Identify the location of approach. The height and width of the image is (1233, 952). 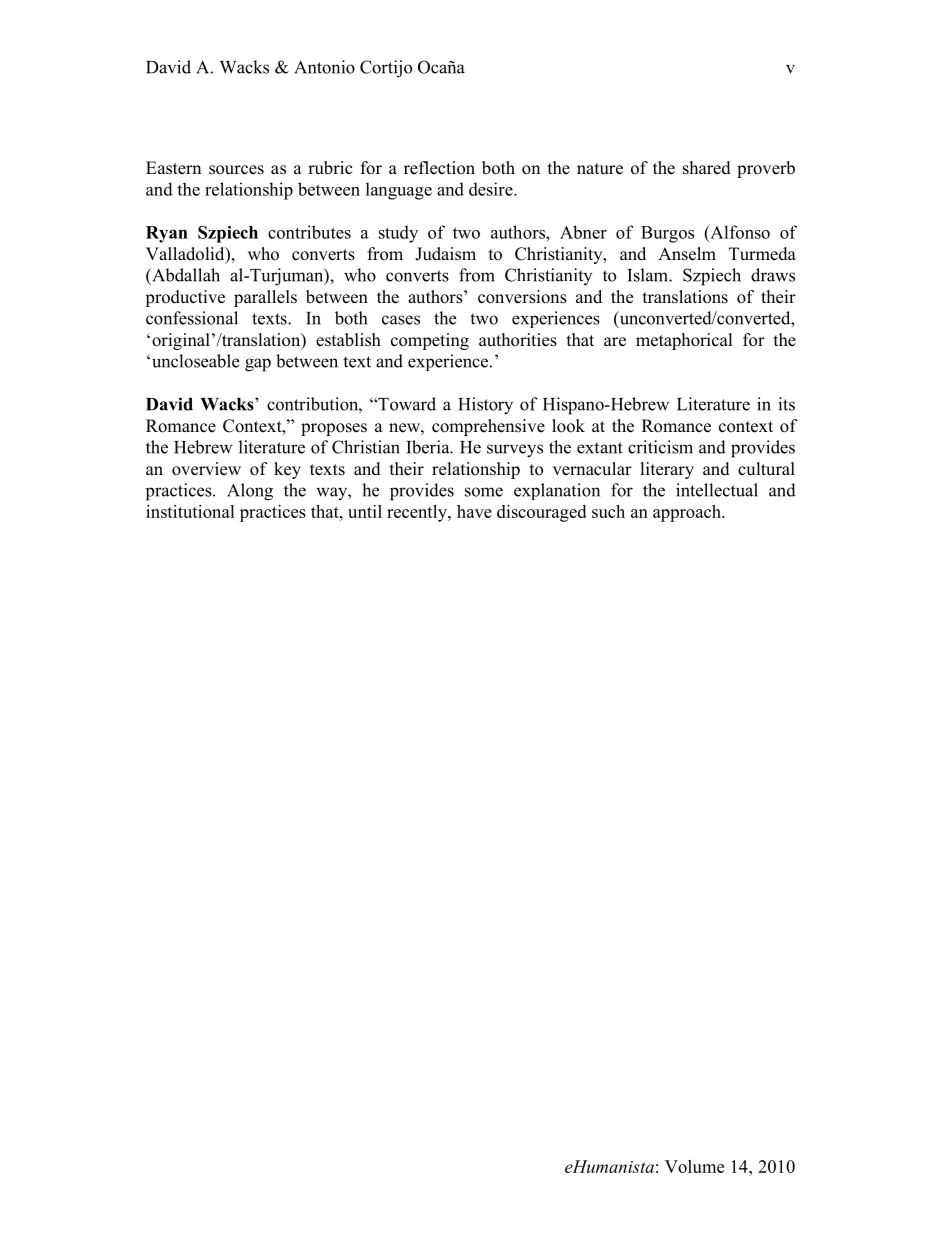
(688, 513).
